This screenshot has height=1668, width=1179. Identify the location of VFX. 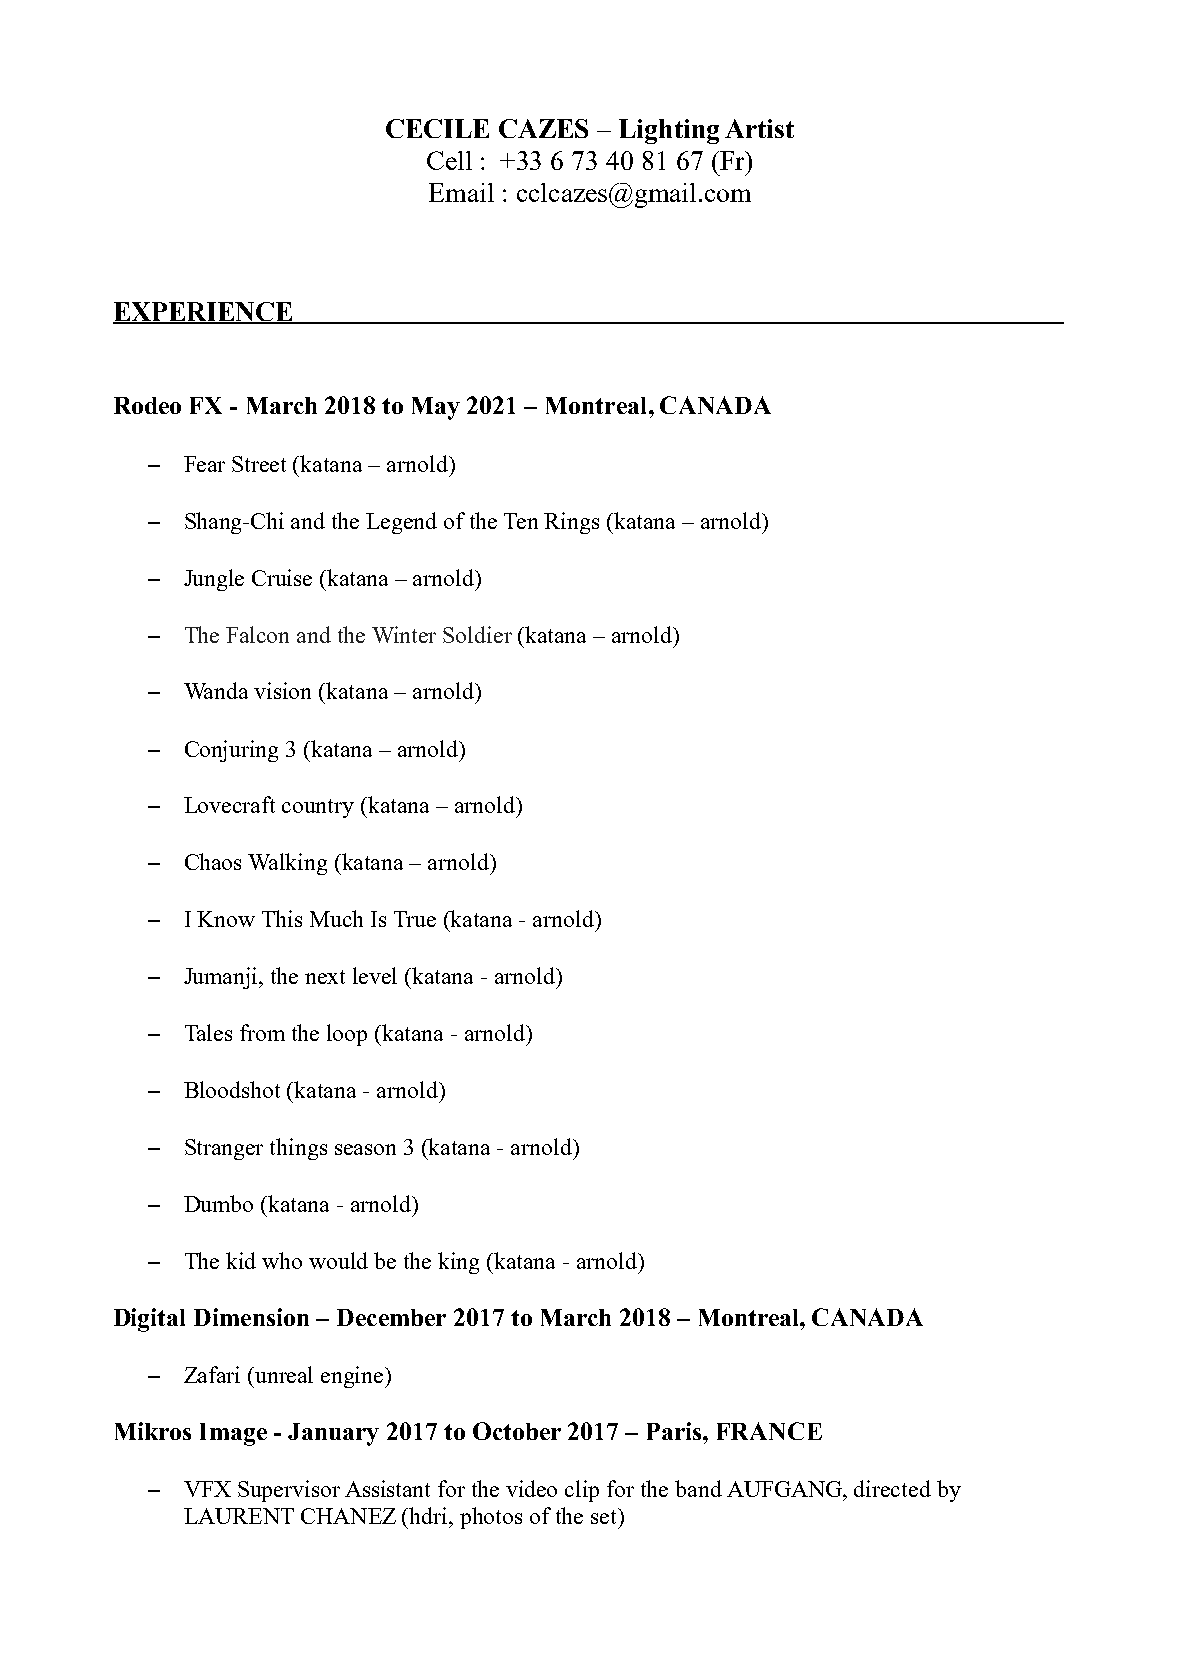
(207, 1489).
